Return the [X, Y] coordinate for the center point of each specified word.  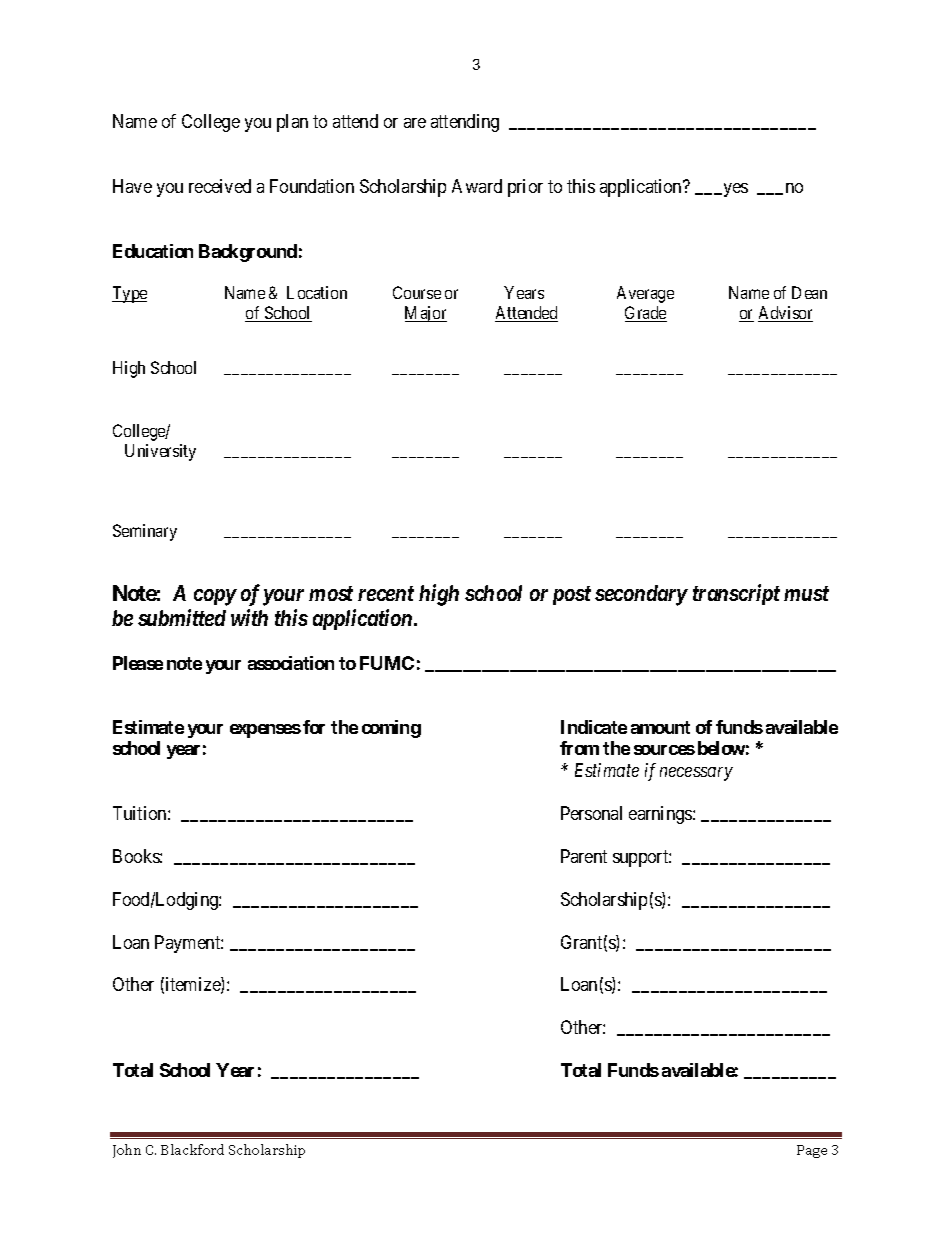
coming [391, 729]
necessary [696, 774]
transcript [736, 594]
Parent [584, 856]
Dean [809, 292]
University [160, 452]
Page [812, 1151]
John [127, 1151]
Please [138, 663]
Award [477, 186]
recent [386, 593]
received [220, 186]
